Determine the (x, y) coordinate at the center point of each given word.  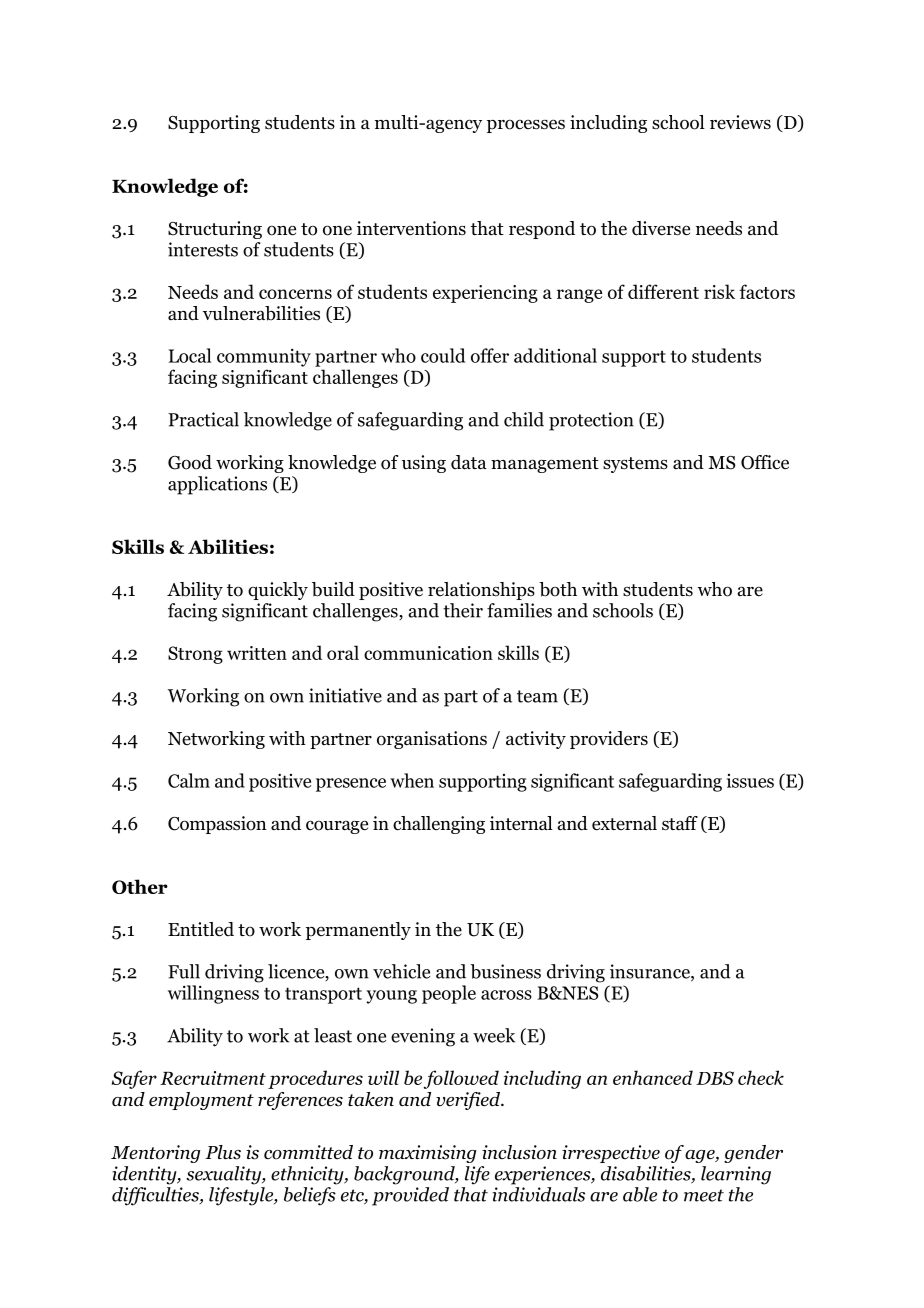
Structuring (215, 230)
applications (217, 485)
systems (635, 465)
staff (680, 823)
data (469, 462)
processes (526, 126)
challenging (439, 825)
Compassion (217, 825)
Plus (223, 1152)
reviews (740, 122)
